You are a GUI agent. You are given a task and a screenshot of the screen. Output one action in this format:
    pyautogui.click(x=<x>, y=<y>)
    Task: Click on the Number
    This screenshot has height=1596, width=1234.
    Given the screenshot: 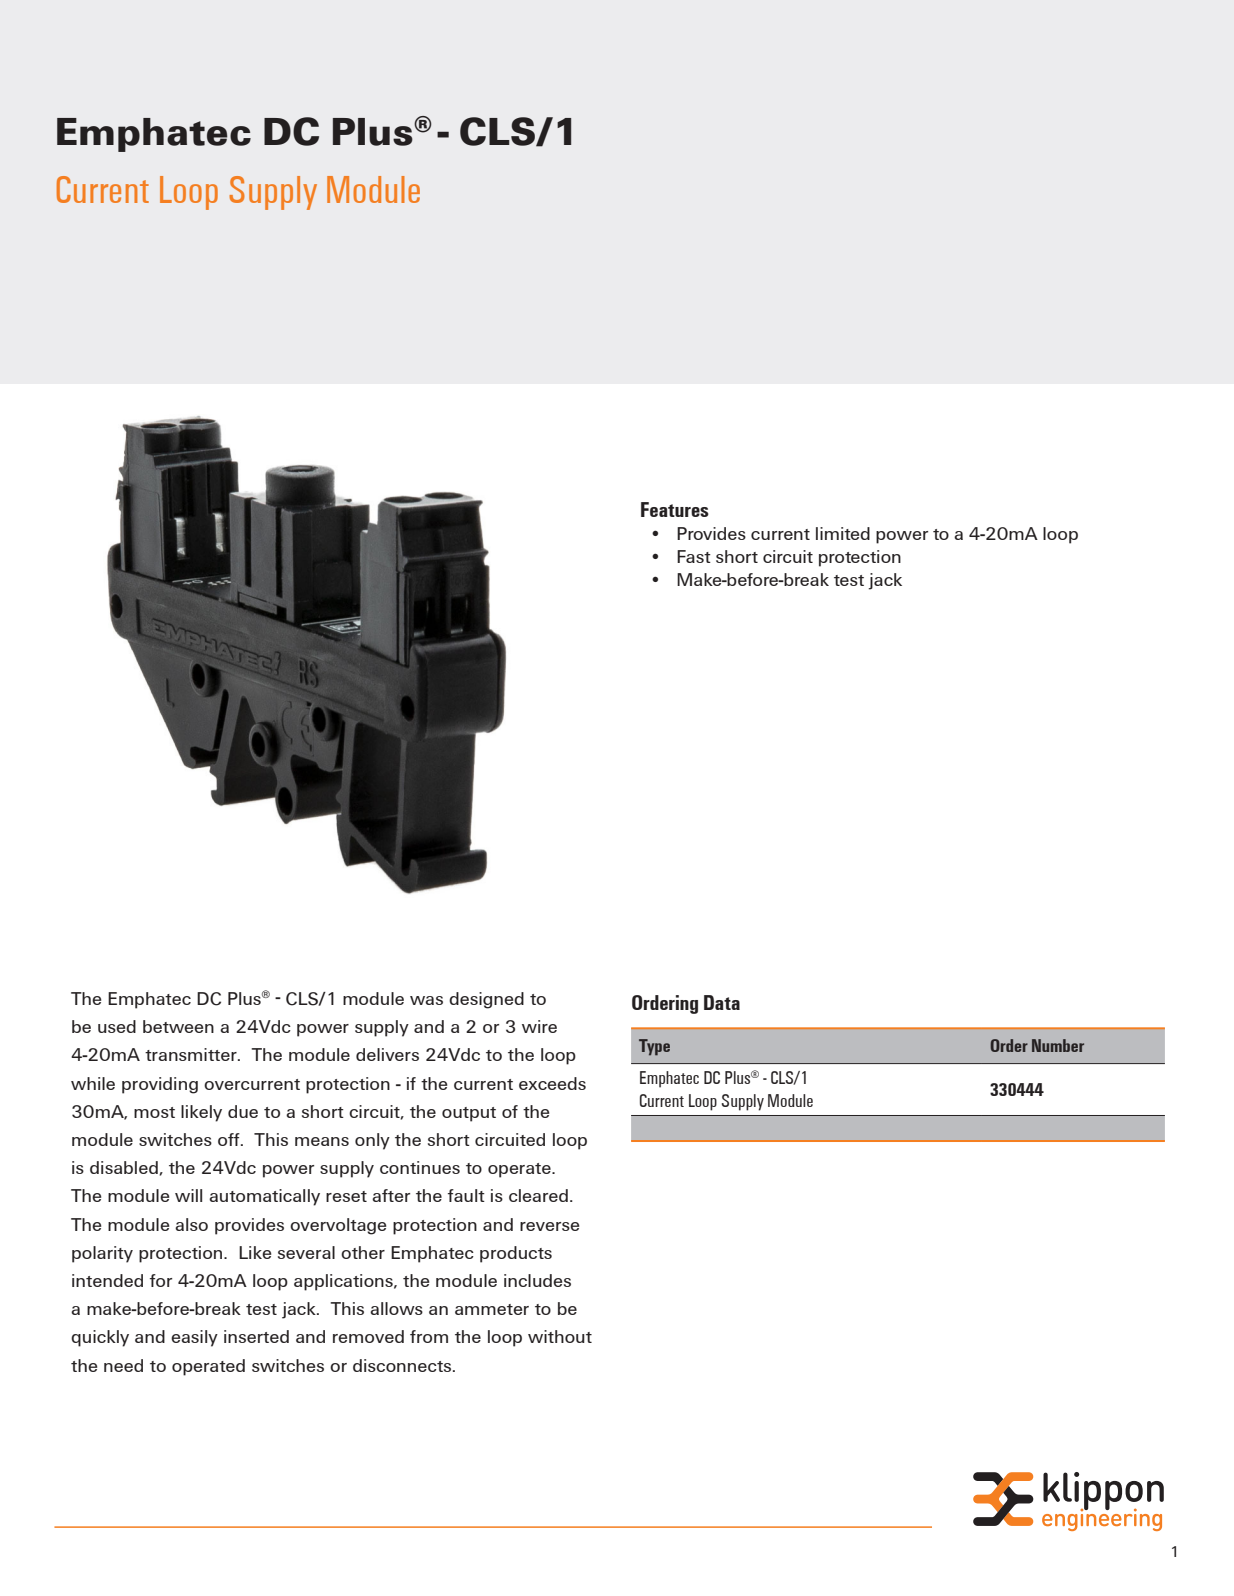 What is the action you would take?
    pyautogui.click(x=1058, y=1045)
